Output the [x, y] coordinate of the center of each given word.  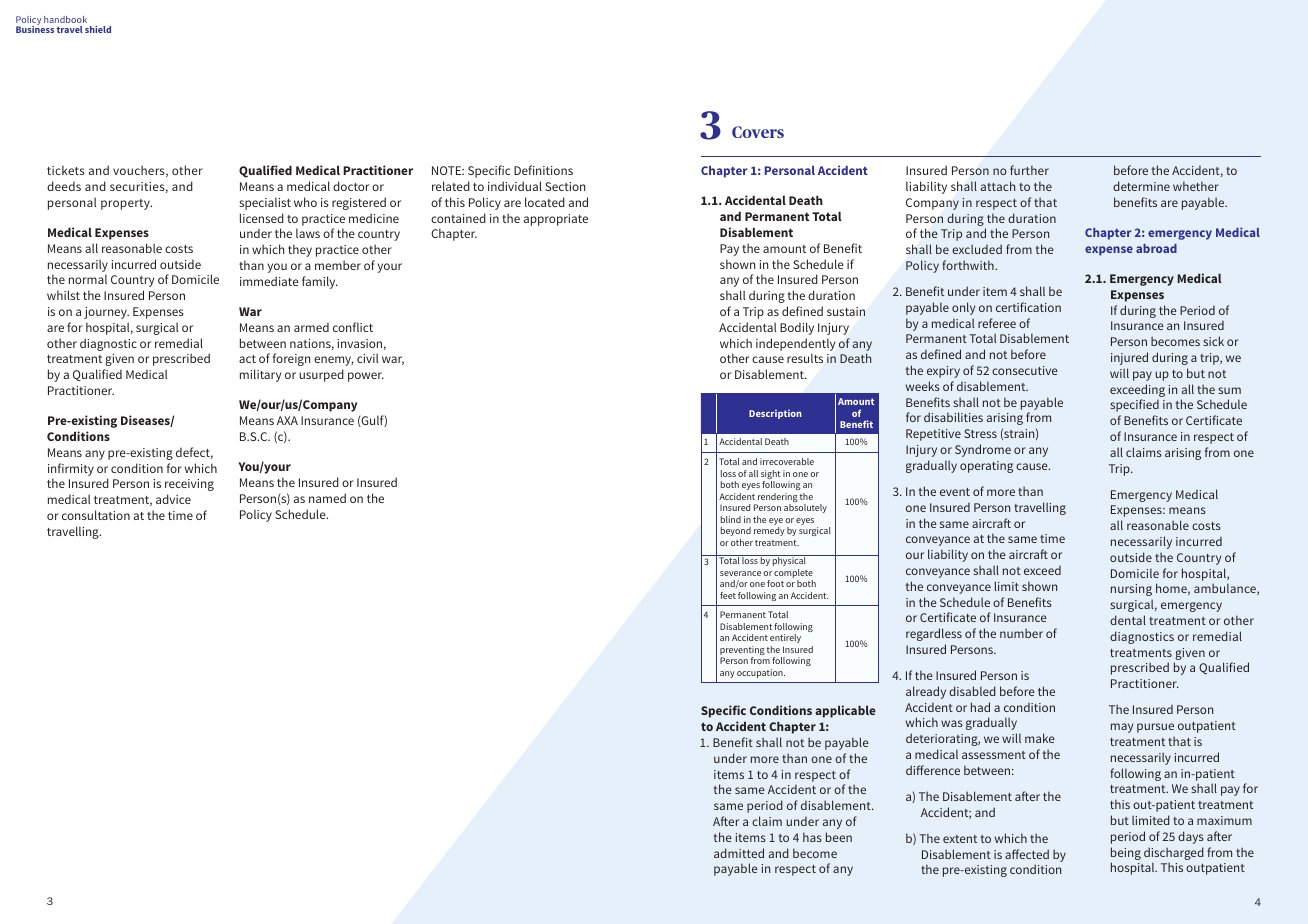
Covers [758, 132]
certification [1028, 307]
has [812, 837]
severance [740, 573]
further [1029, 170]
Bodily [797, 328]
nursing [1131, 590]
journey [106, 313]
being [1126, 855]
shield [98, 29]
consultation [96, 515]
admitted [739, 853]
